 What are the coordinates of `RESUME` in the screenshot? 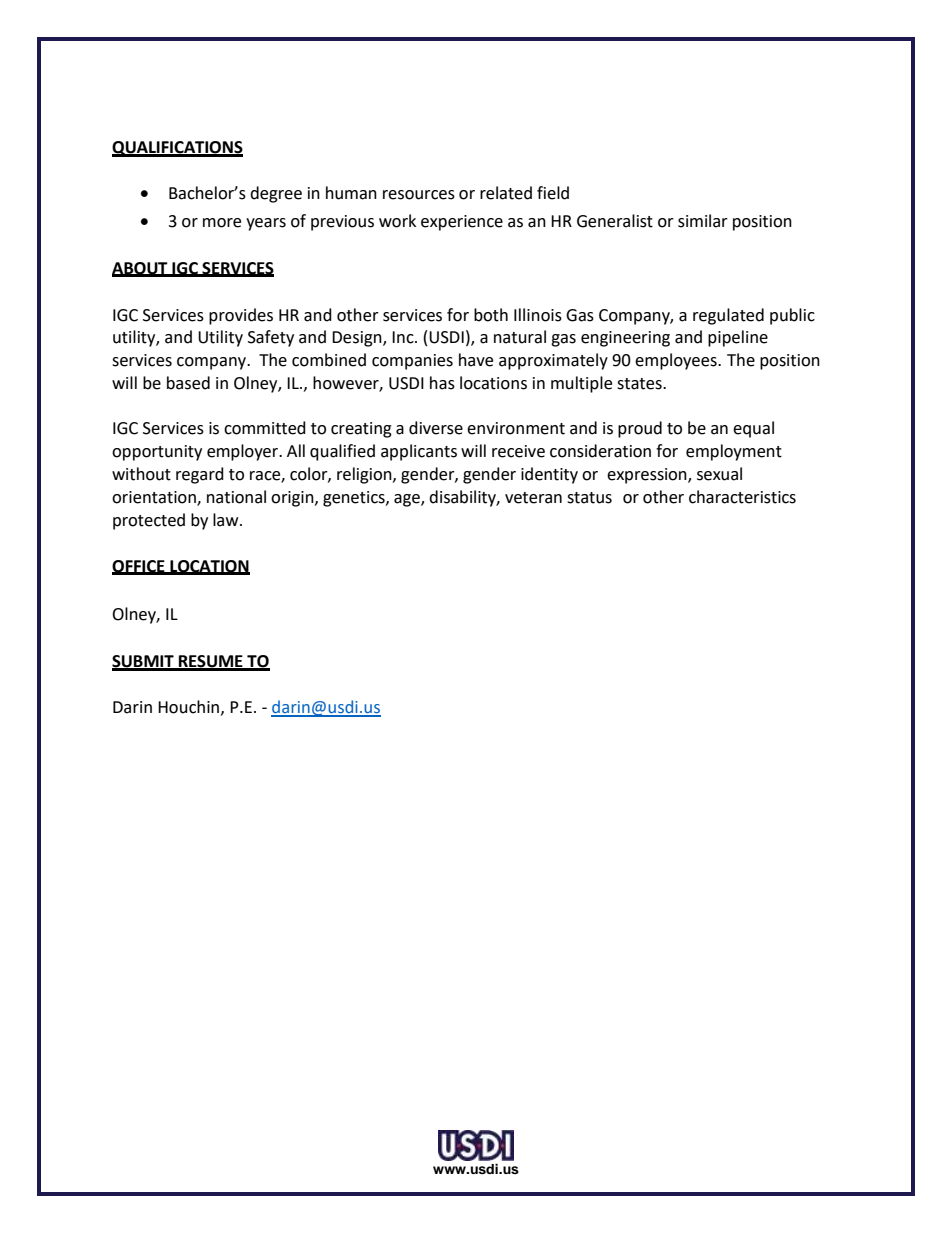 It's located at (211, 662).
